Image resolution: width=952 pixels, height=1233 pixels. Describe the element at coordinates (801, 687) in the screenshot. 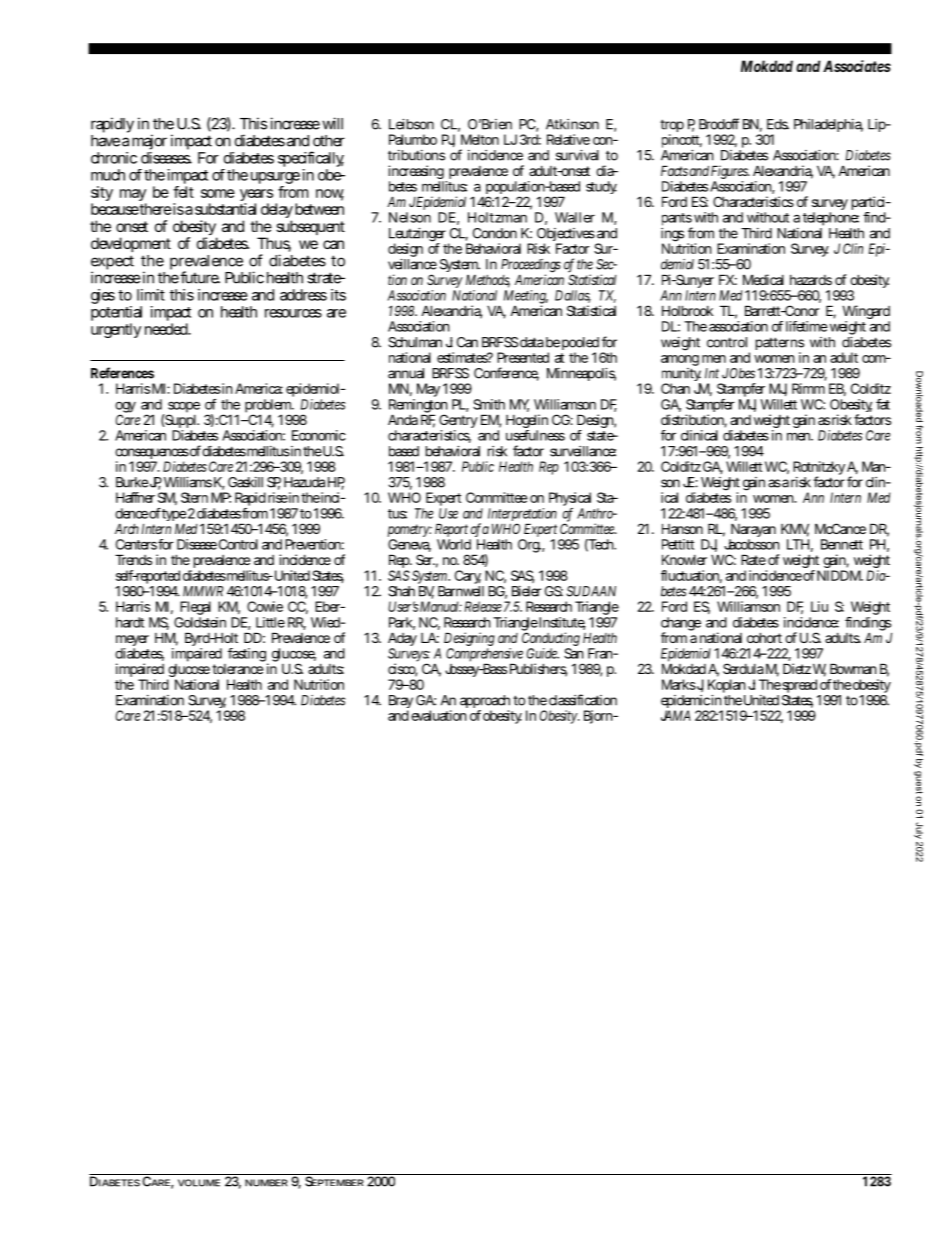

I see `spread` at that location.
